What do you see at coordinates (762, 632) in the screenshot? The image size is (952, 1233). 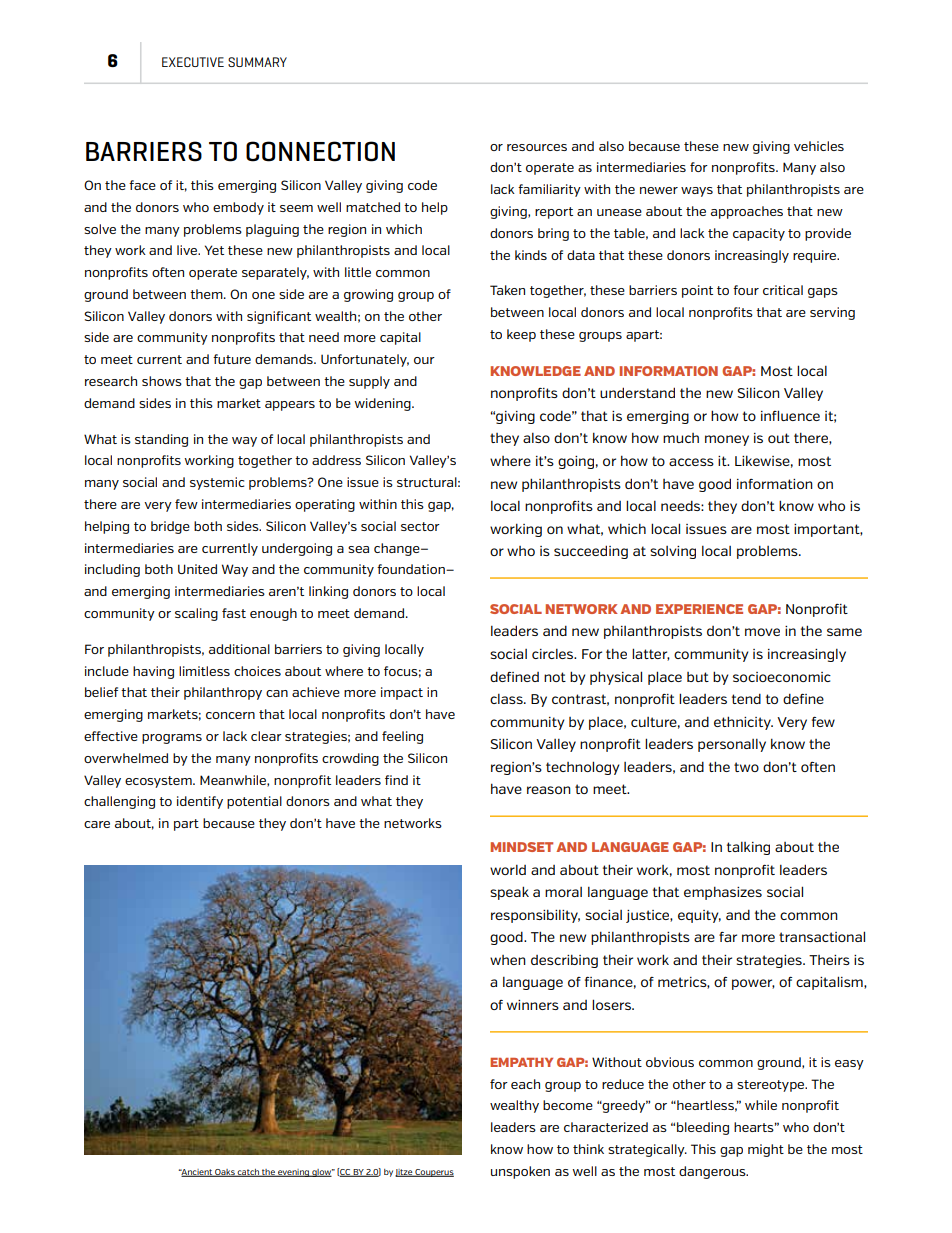 I see `move` at bounding box center [762, 632].
